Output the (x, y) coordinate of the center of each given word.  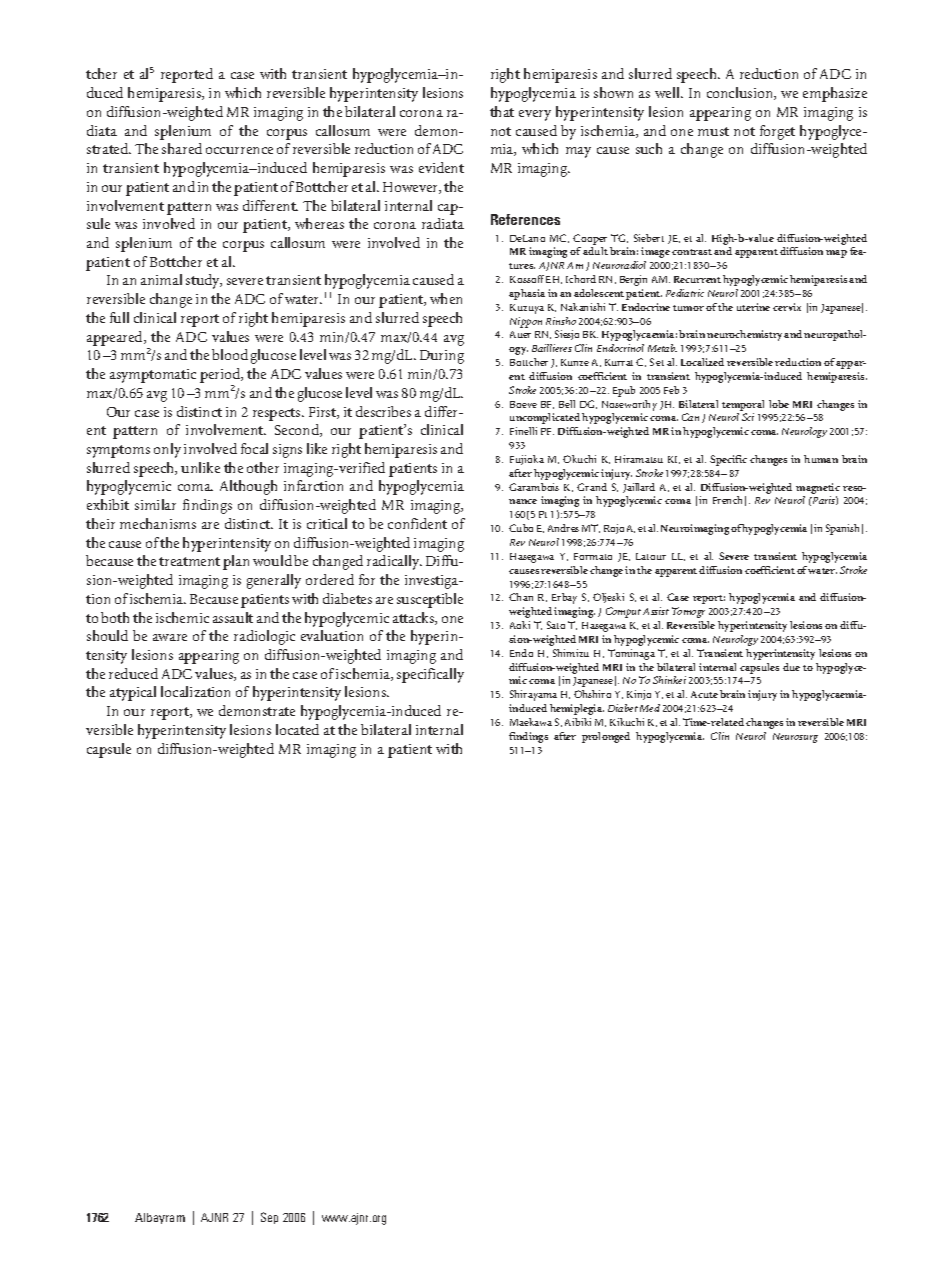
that (502, 111)
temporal (743, 405)
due (791, 667)
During (442, 357)
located (297, 729)
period (221, 377)
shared (182, 148)
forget (777, 132)
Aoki (520, 625)
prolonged (606, 737)
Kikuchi (627, 722)
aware (170, 637)
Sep (269, 1218)
